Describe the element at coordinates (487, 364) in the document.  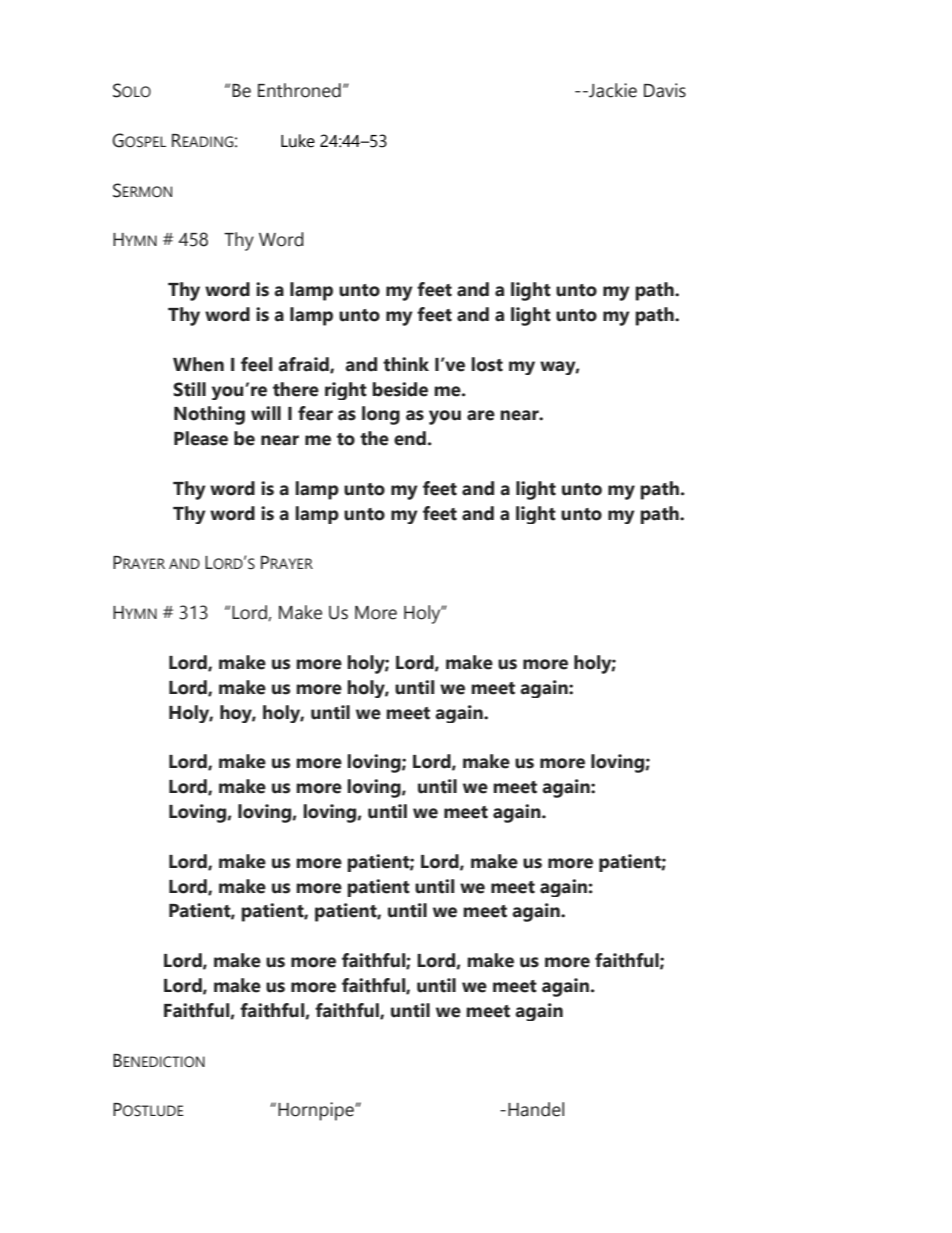
I see `lost` at that location.
